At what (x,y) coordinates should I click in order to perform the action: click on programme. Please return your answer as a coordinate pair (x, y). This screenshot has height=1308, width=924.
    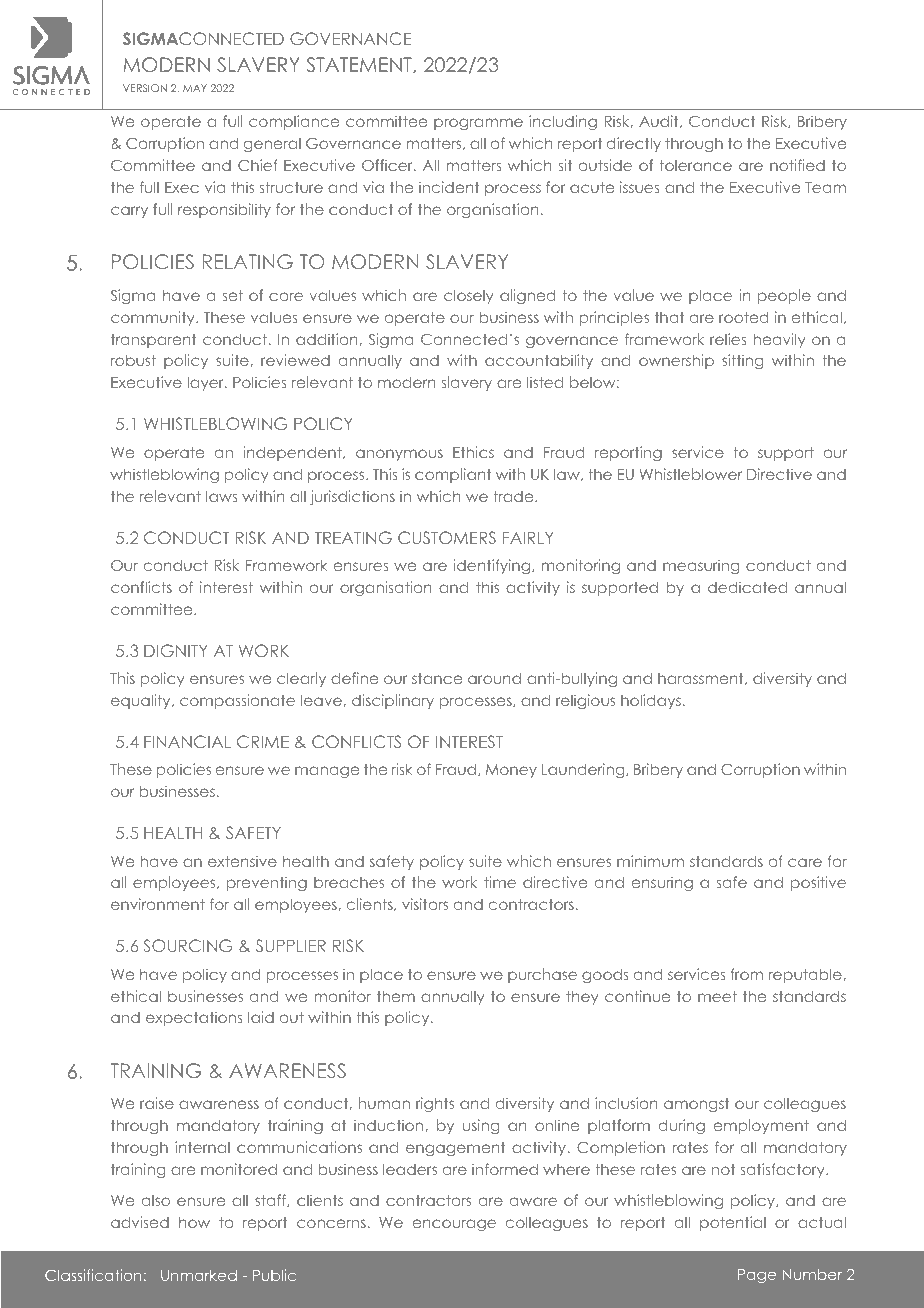
    Looking at the image, I should click on (478, 124).
